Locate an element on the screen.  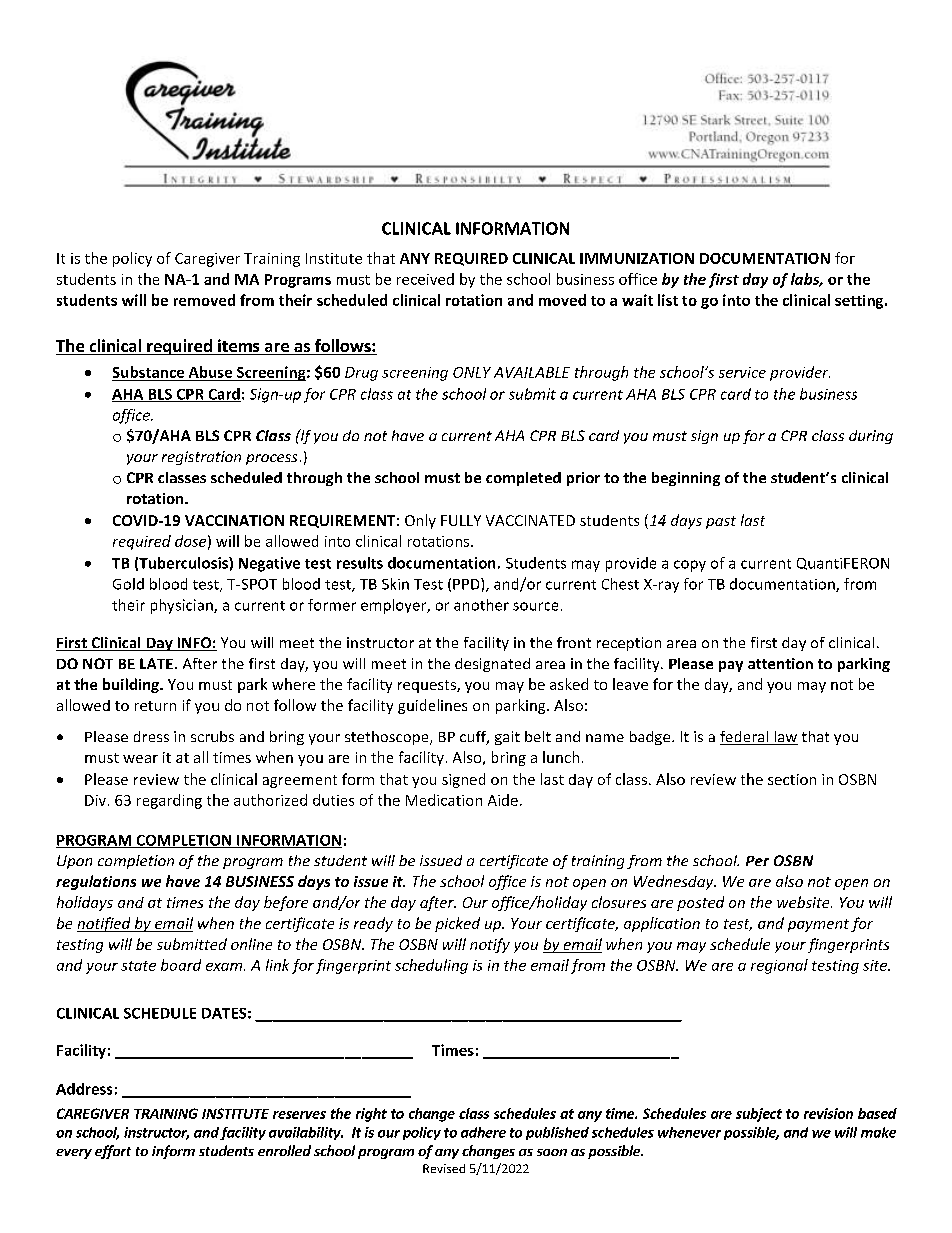
board is located at coordinates (181, 965).
